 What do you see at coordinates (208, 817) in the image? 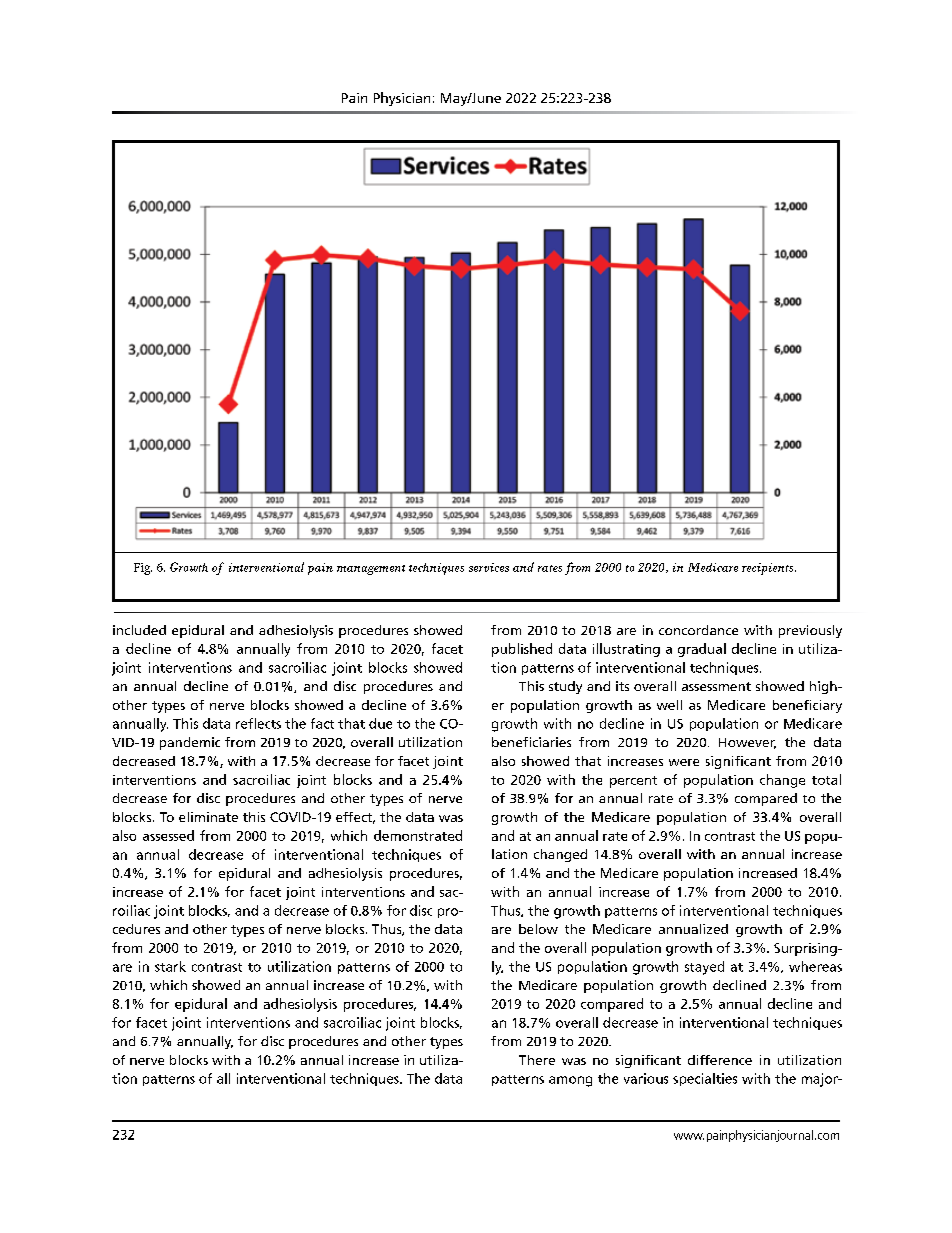
I see `eliminate` at bounding box center [208, 817].
